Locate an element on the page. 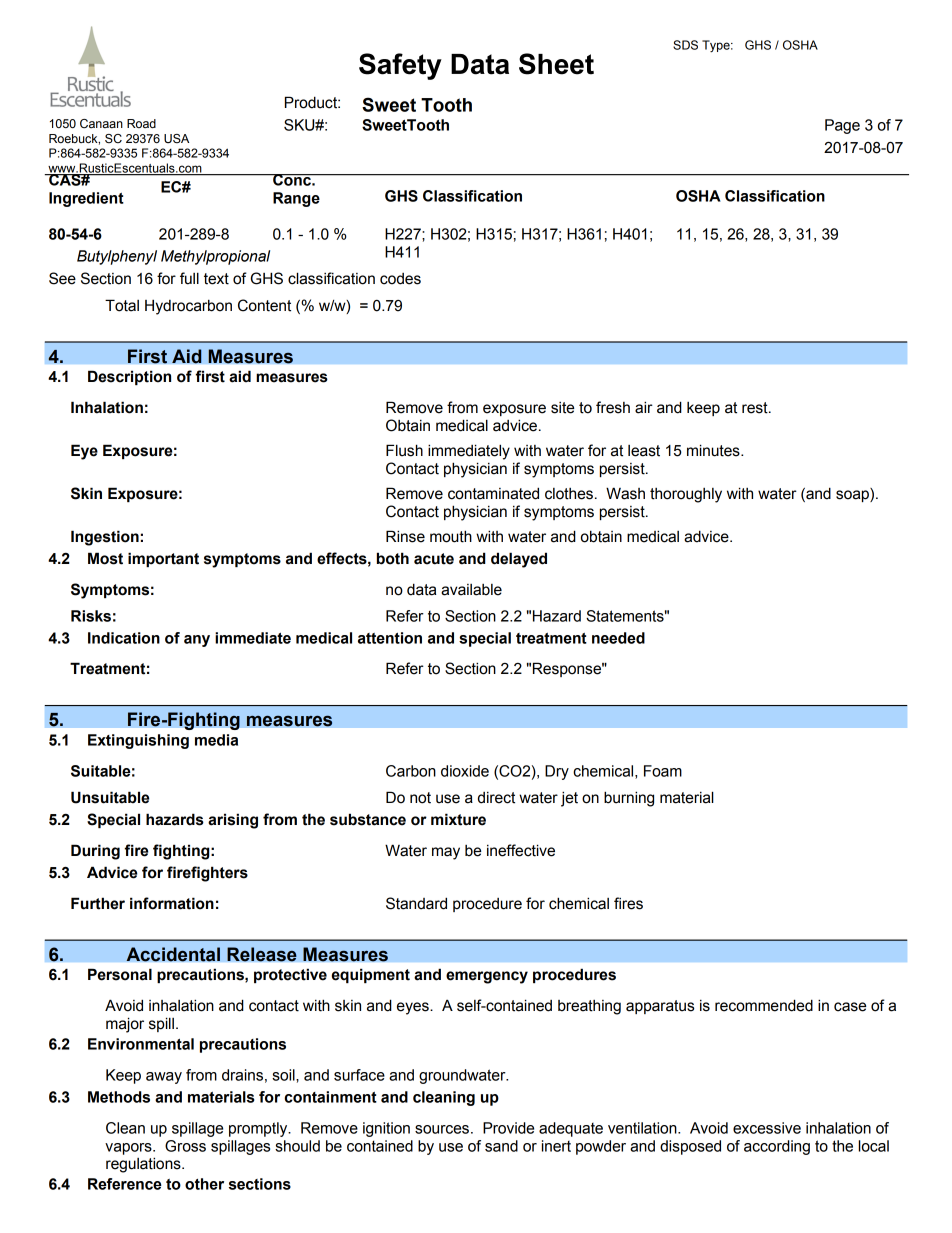 The width and height of the document is (952, 1233). needed is located at coordinates (618, 638).
